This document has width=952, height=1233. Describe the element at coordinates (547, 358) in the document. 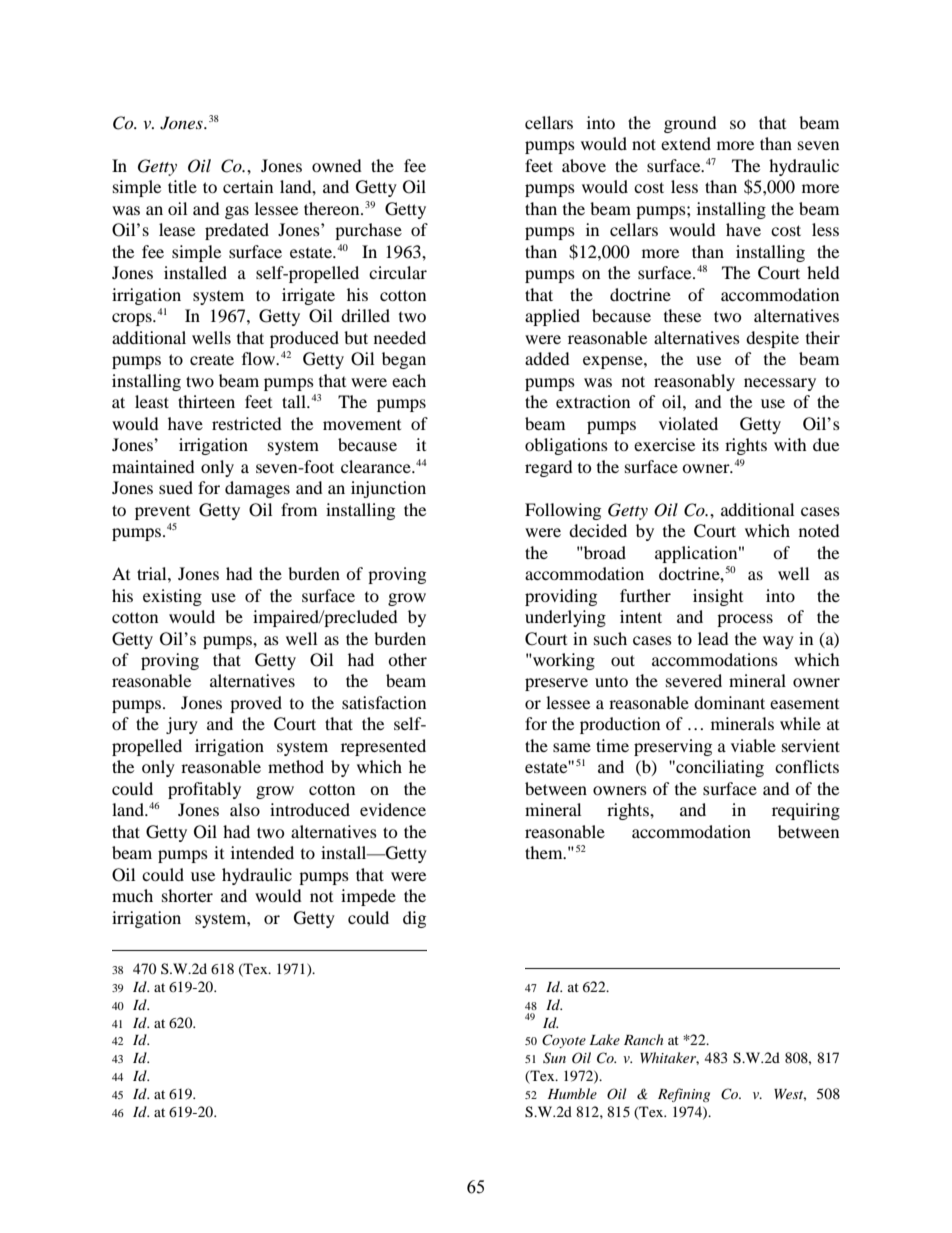

I see `added` at that location.
